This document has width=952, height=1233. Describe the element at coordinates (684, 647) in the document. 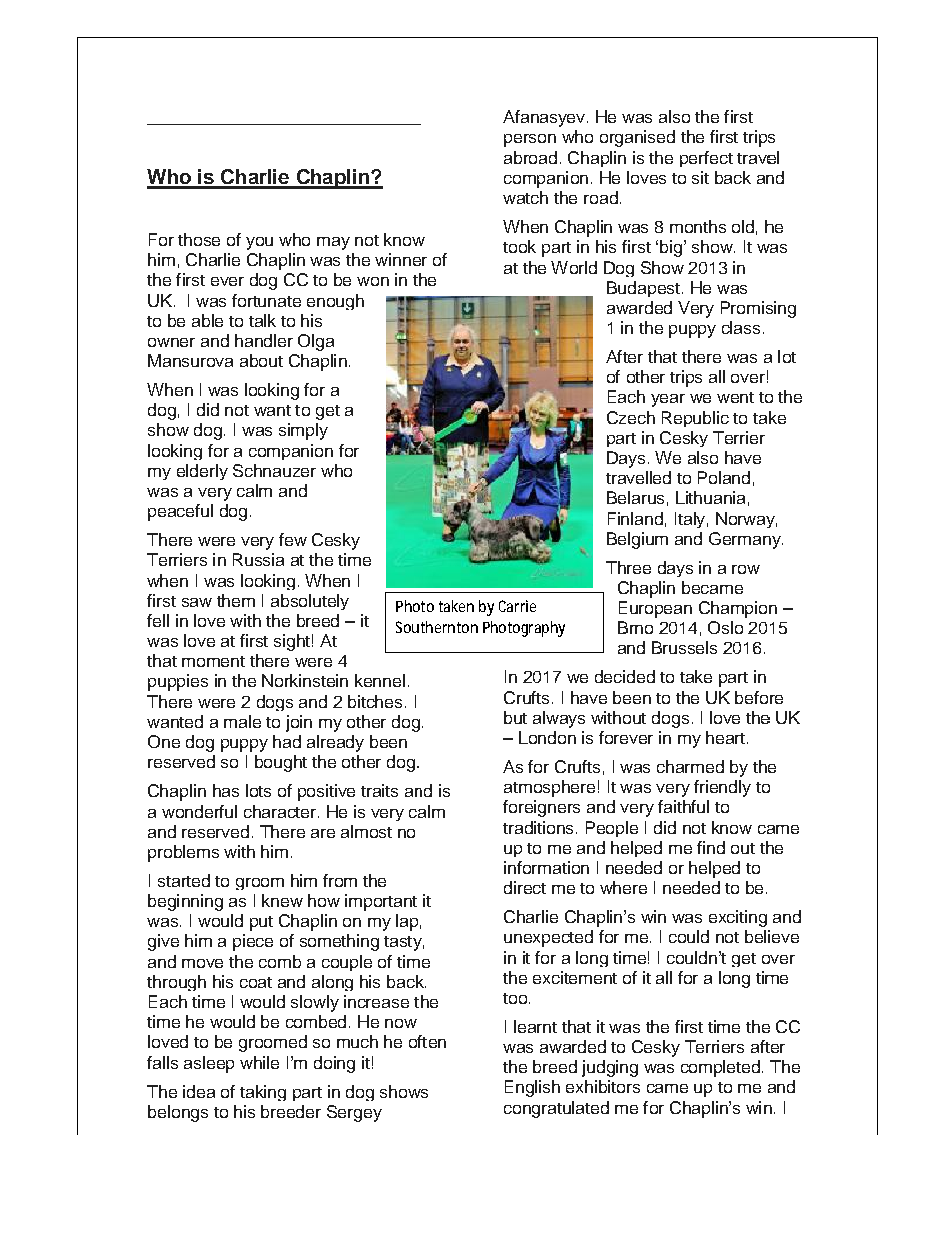

I see `Brussels` at that location.
